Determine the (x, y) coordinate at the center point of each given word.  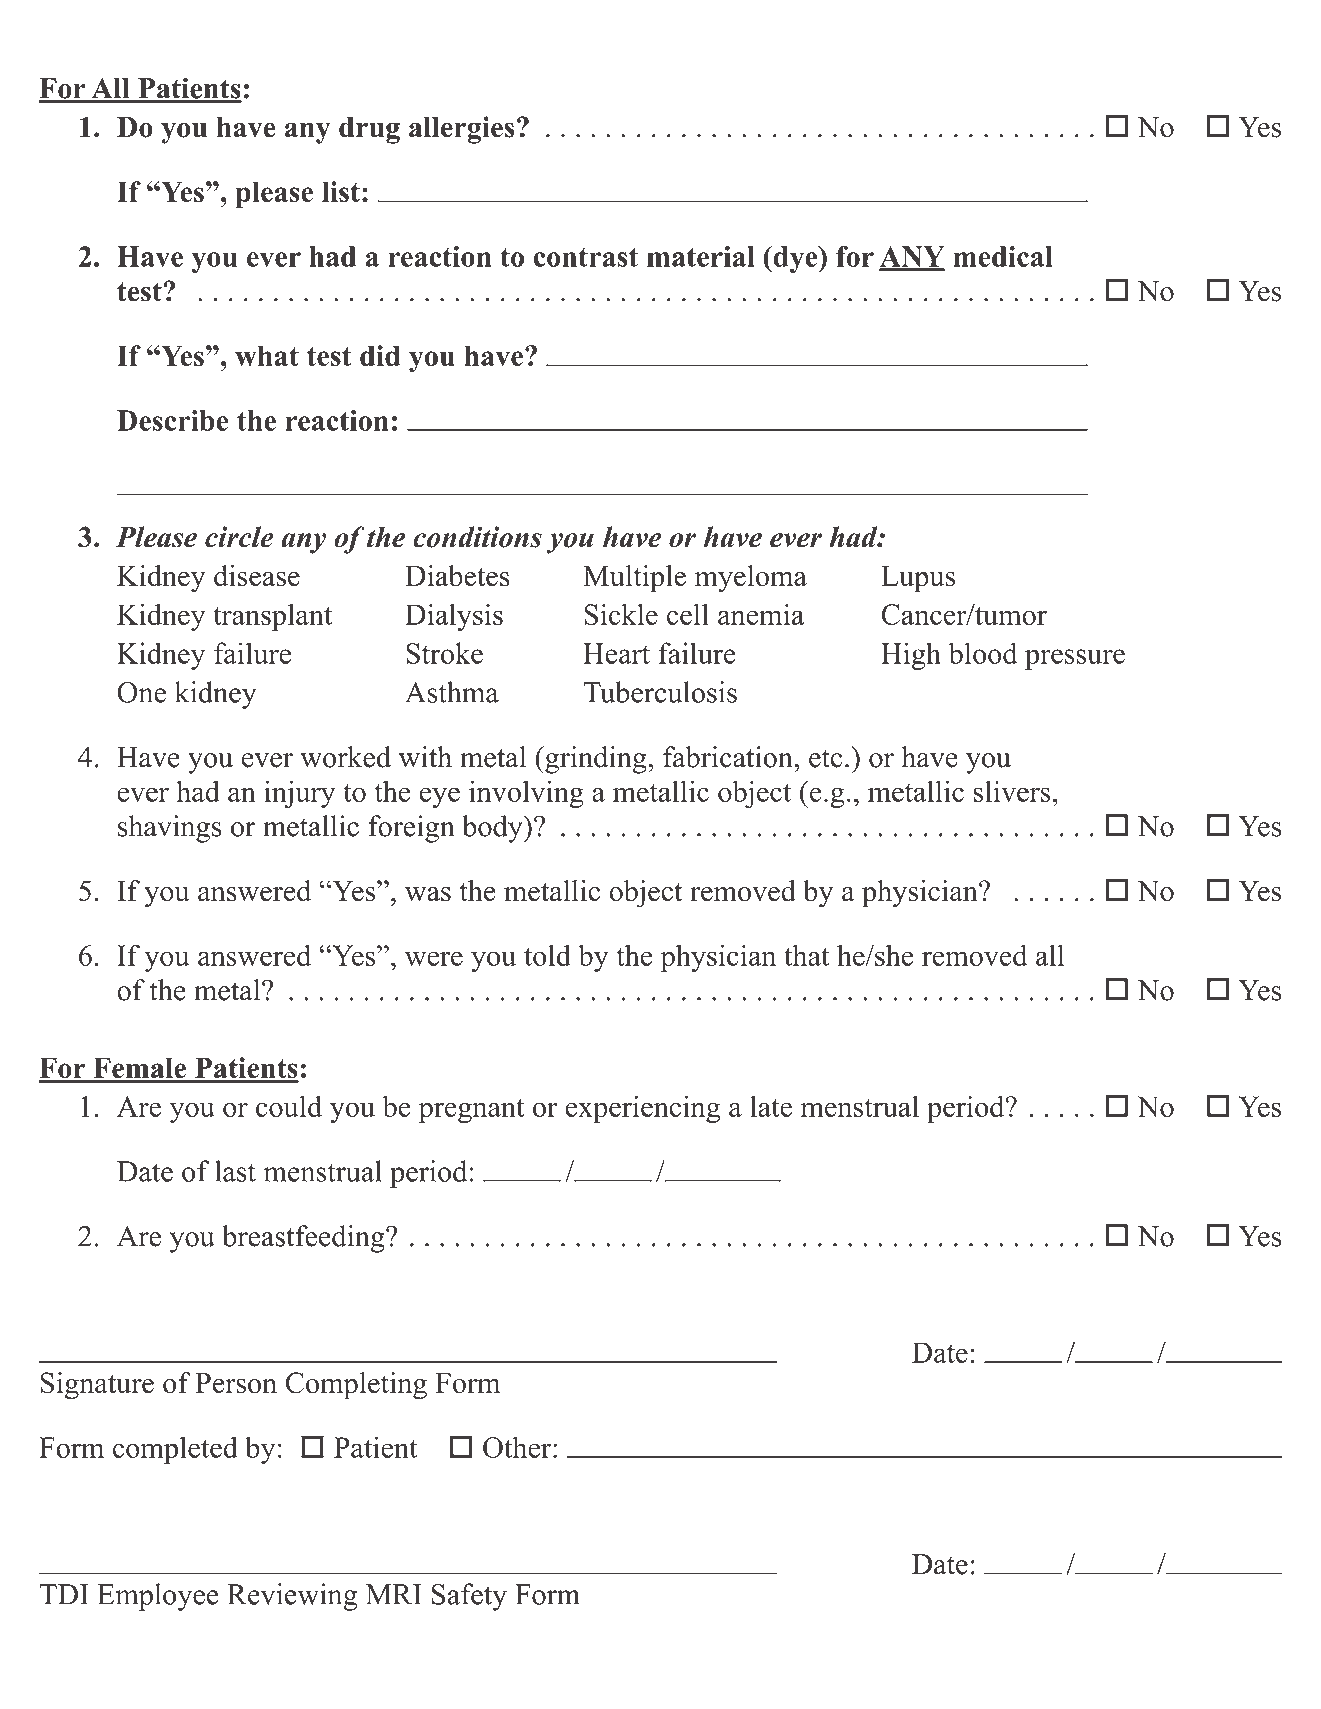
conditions (477, 537)
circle (239, 537)
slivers (1012, 791)
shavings (170, 829)
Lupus (918, 579)
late (771, 1106)
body (493, 829)
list (341, 191)
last (235, 1171)
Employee (158, 1597)
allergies (462, 130)
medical (1003, 256)
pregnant (472, 1111)
